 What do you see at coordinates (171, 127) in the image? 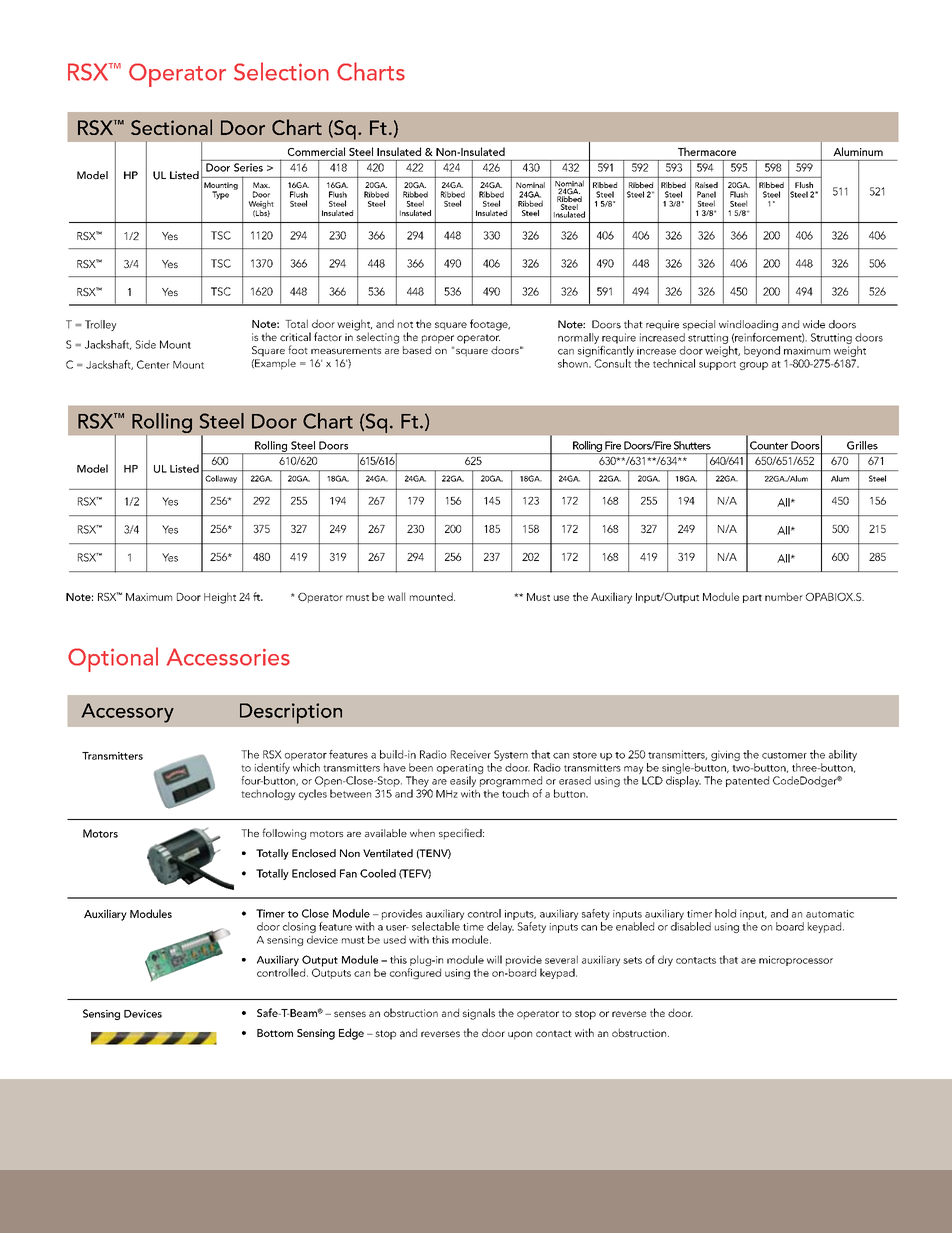
I see `Sectional` at bounding box center [171, 127].
